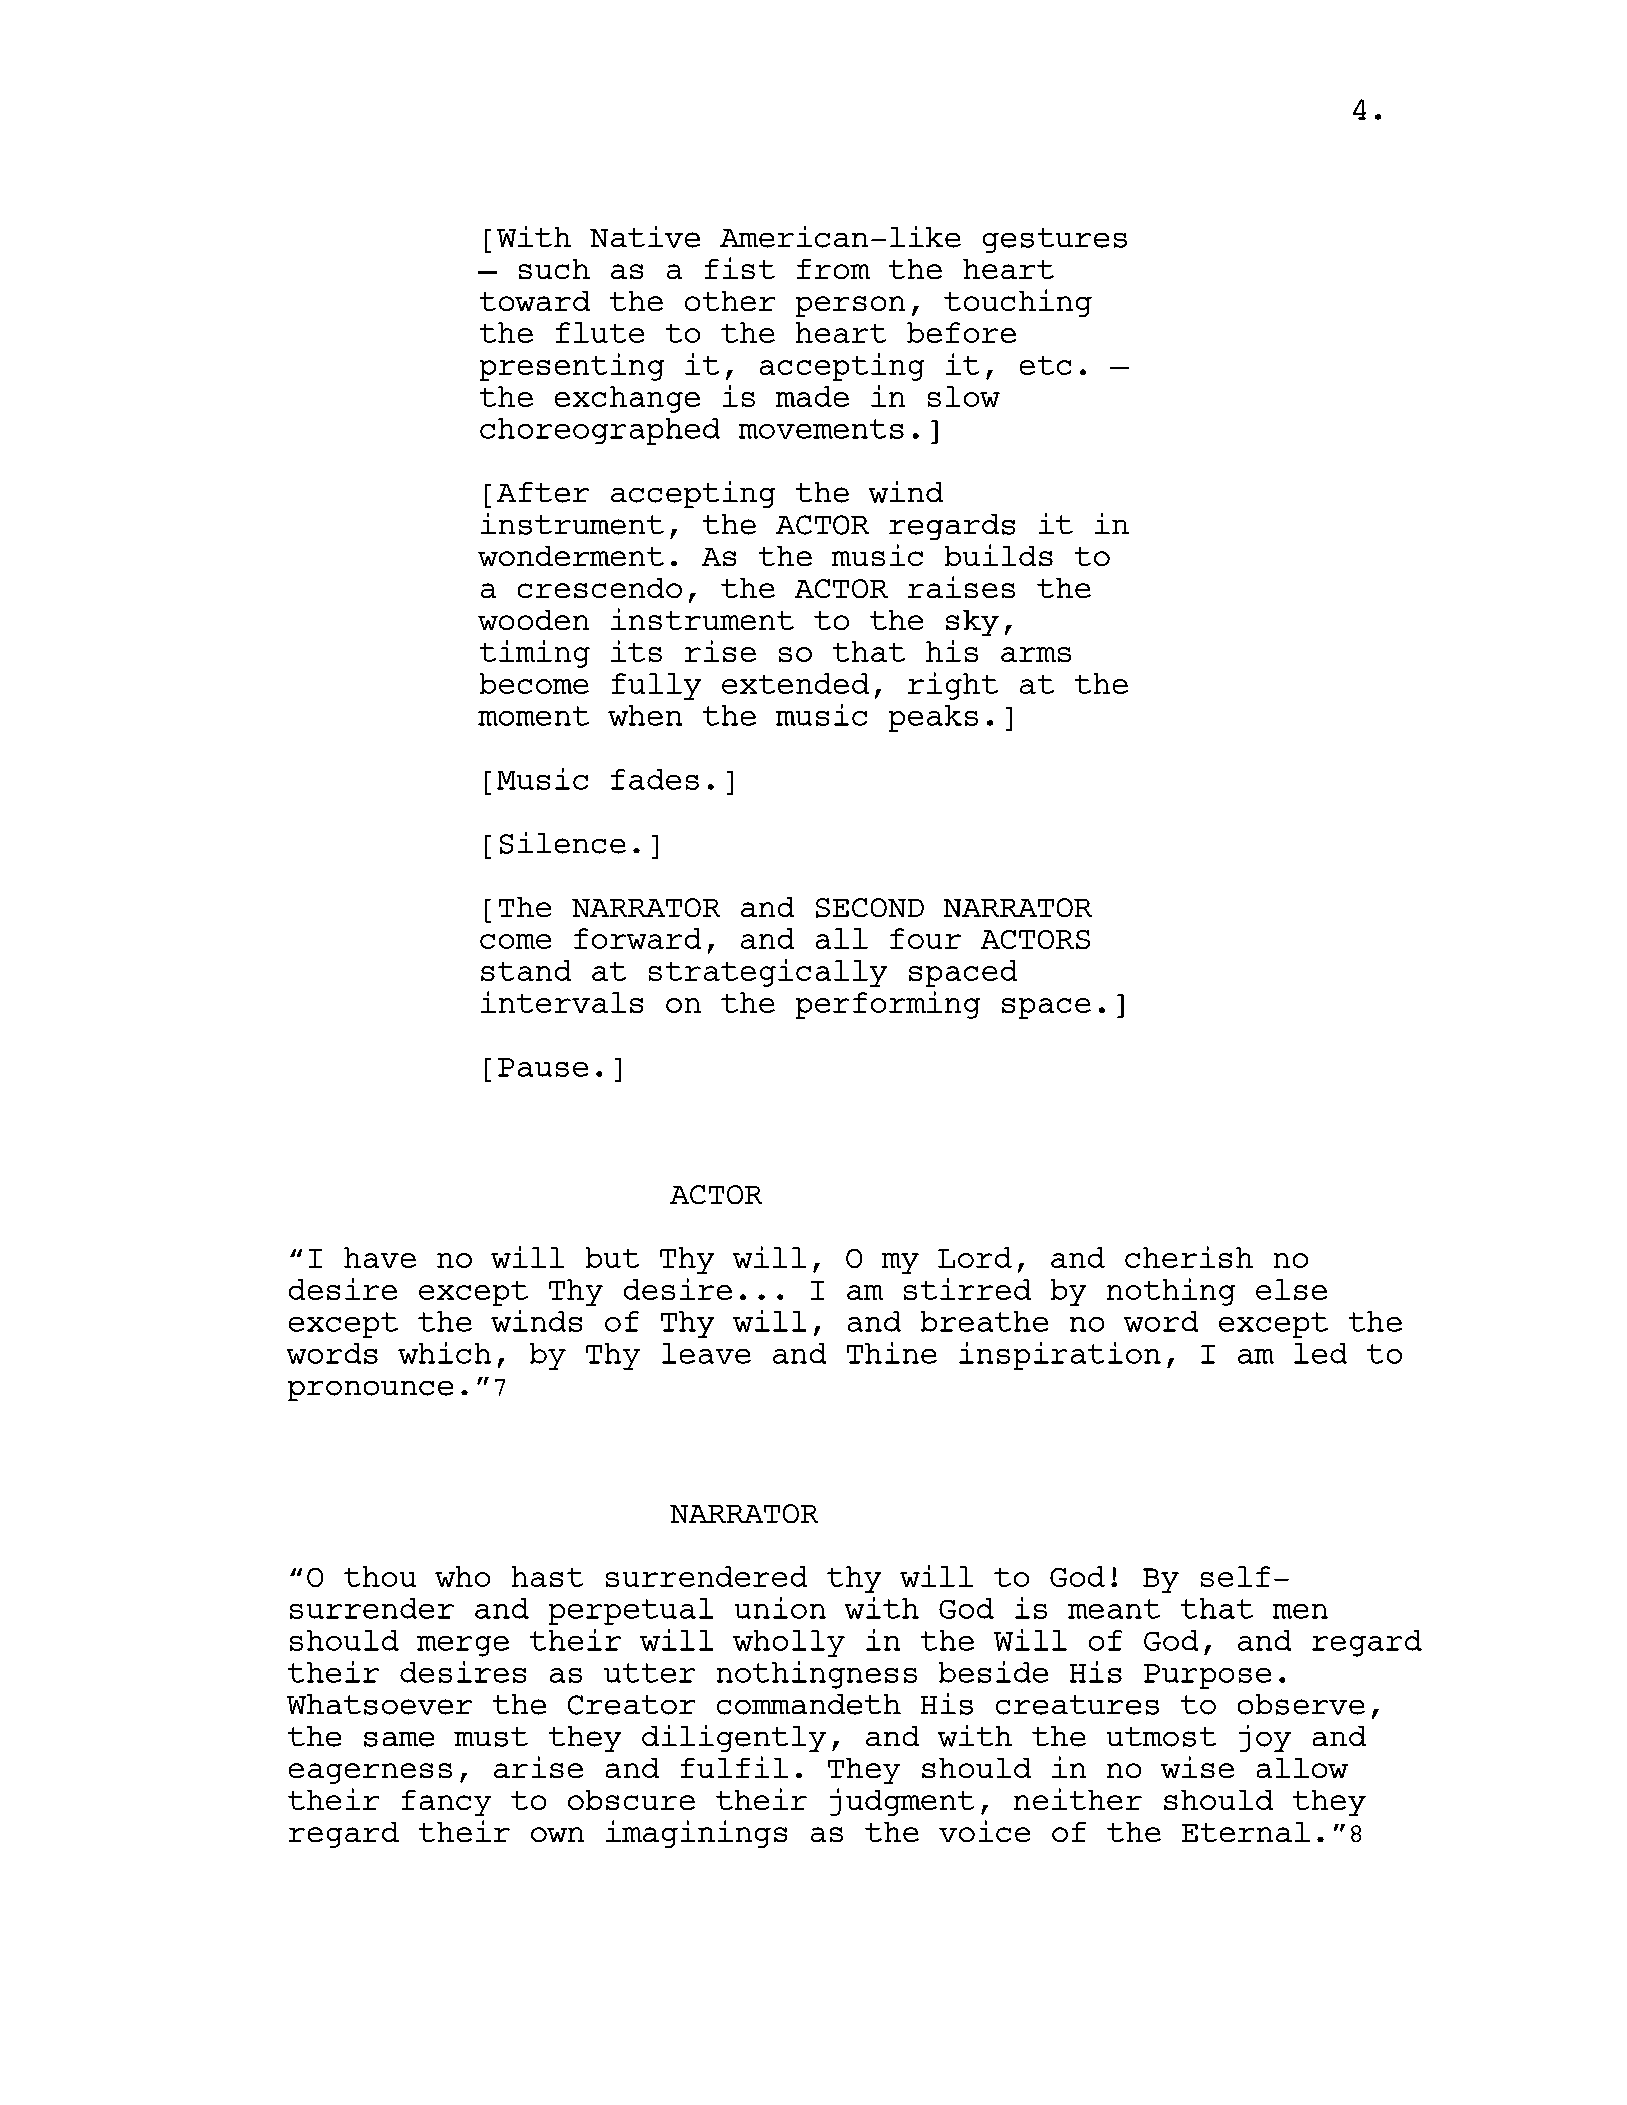  I want to click on gestures, so click(1055, 240).
